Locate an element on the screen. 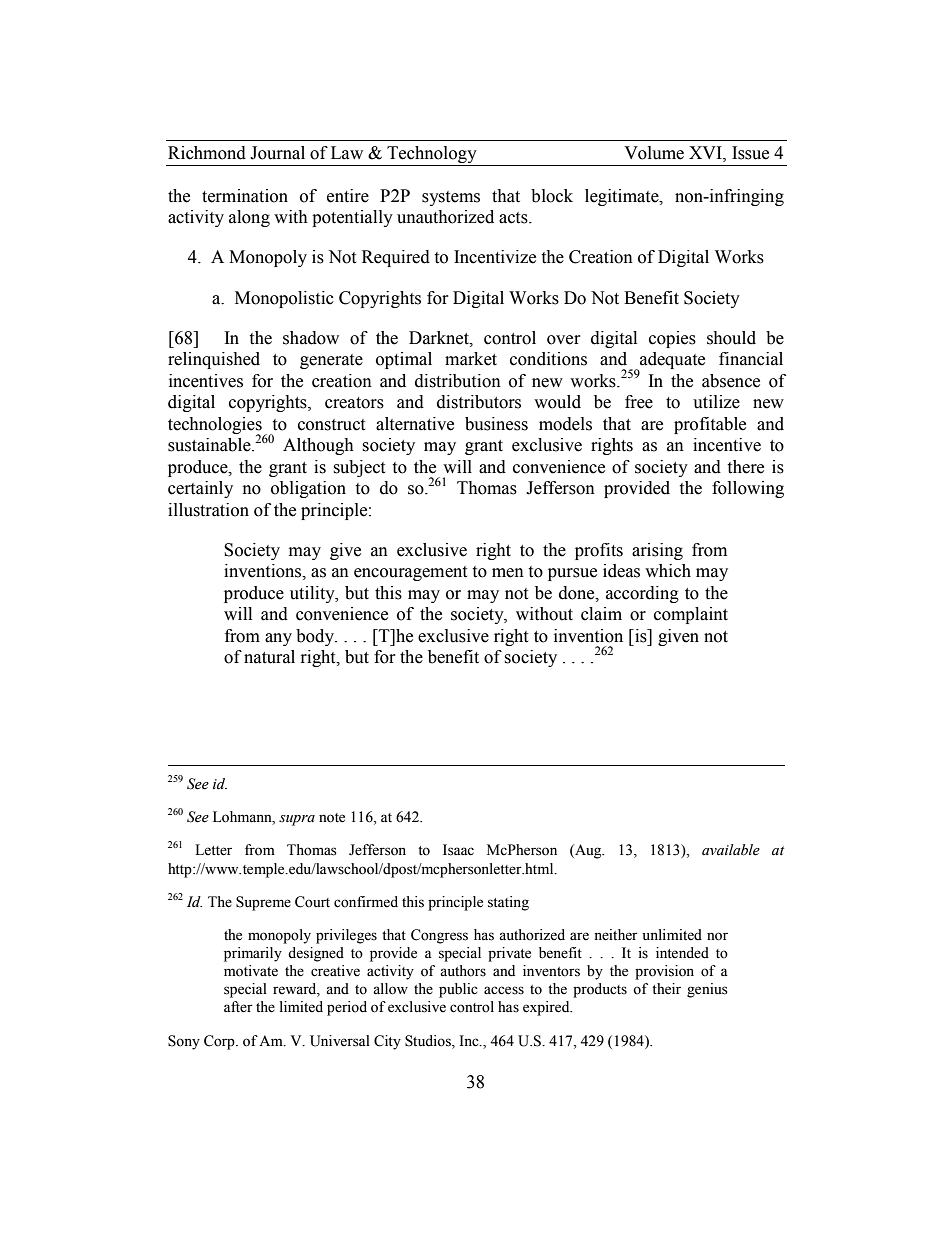 The width and height of the screenshot is (952, 1233). systems is located at coordinates (451, 198).
